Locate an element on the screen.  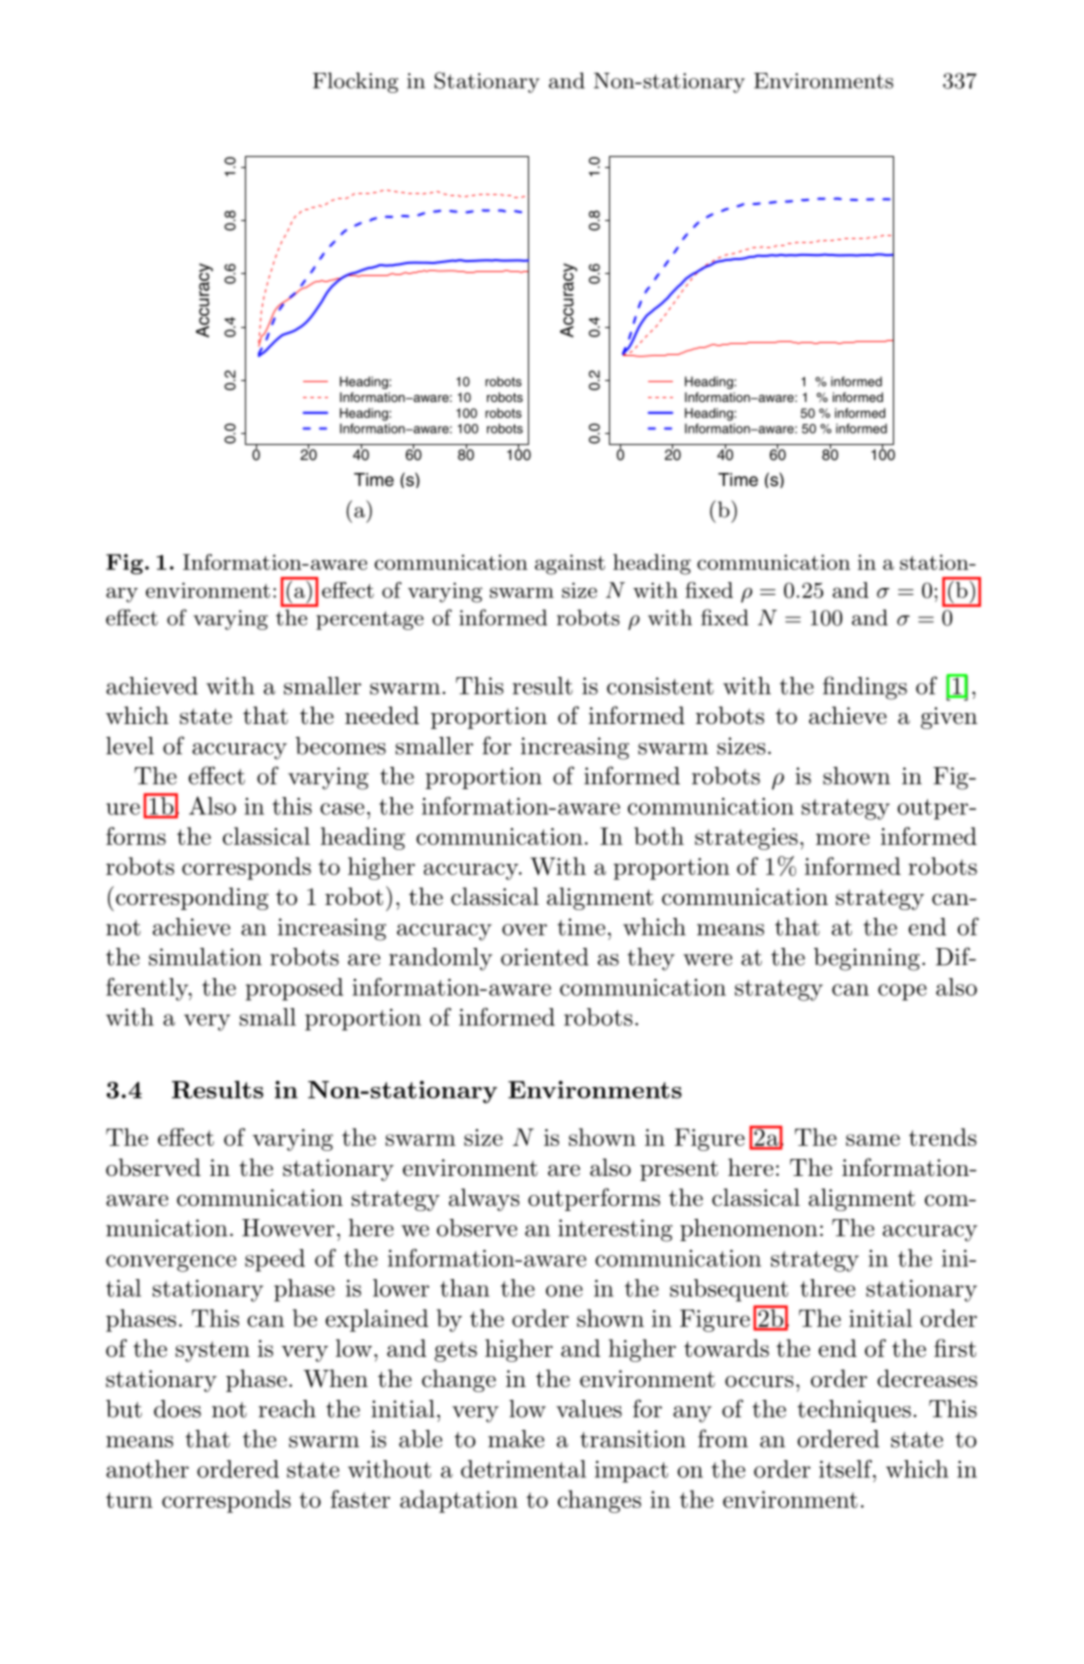
same is located at coordinates (873, 1140).
